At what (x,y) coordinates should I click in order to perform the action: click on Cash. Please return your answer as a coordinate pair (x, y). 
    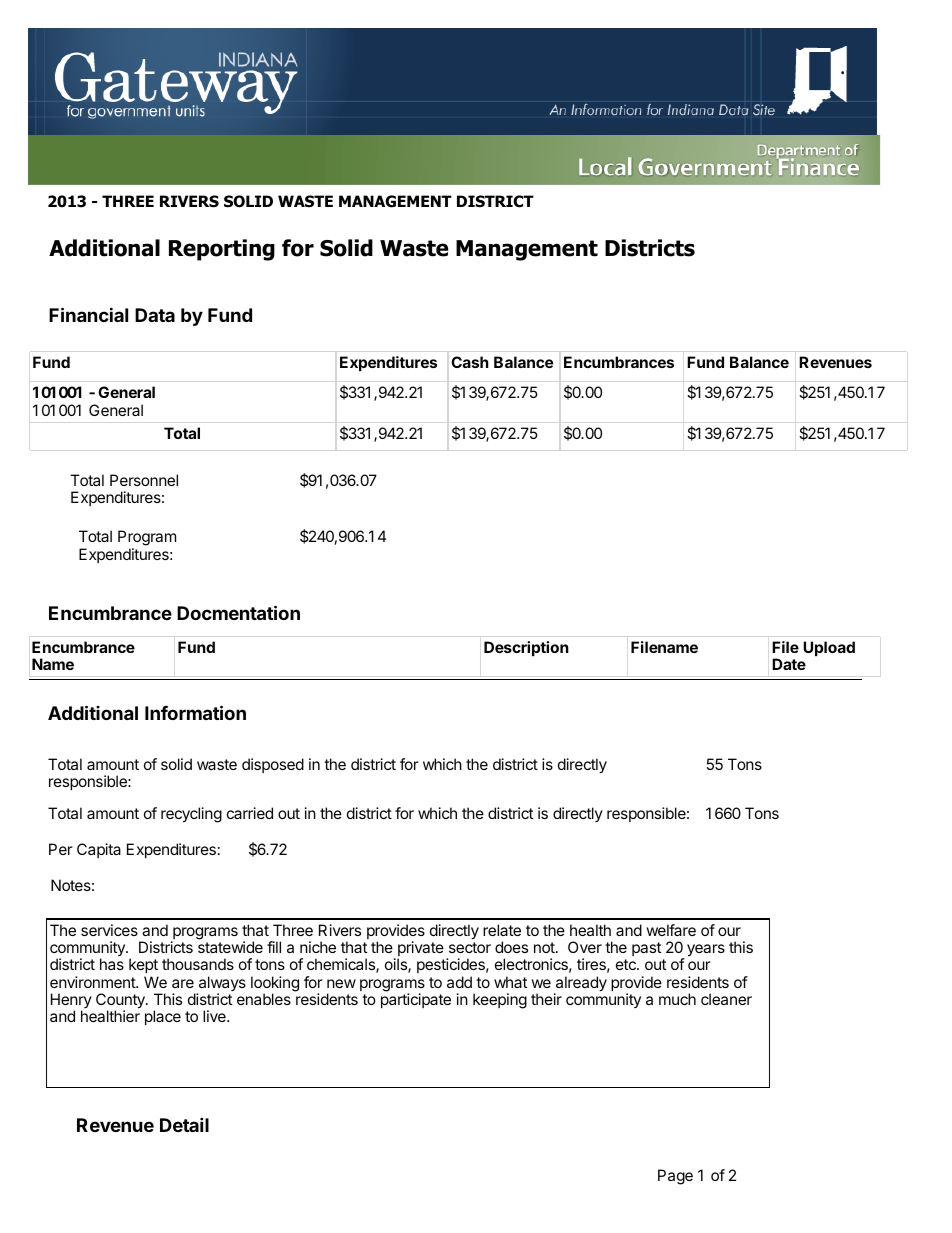
    Looking at the image, I should click on (470, 362).
